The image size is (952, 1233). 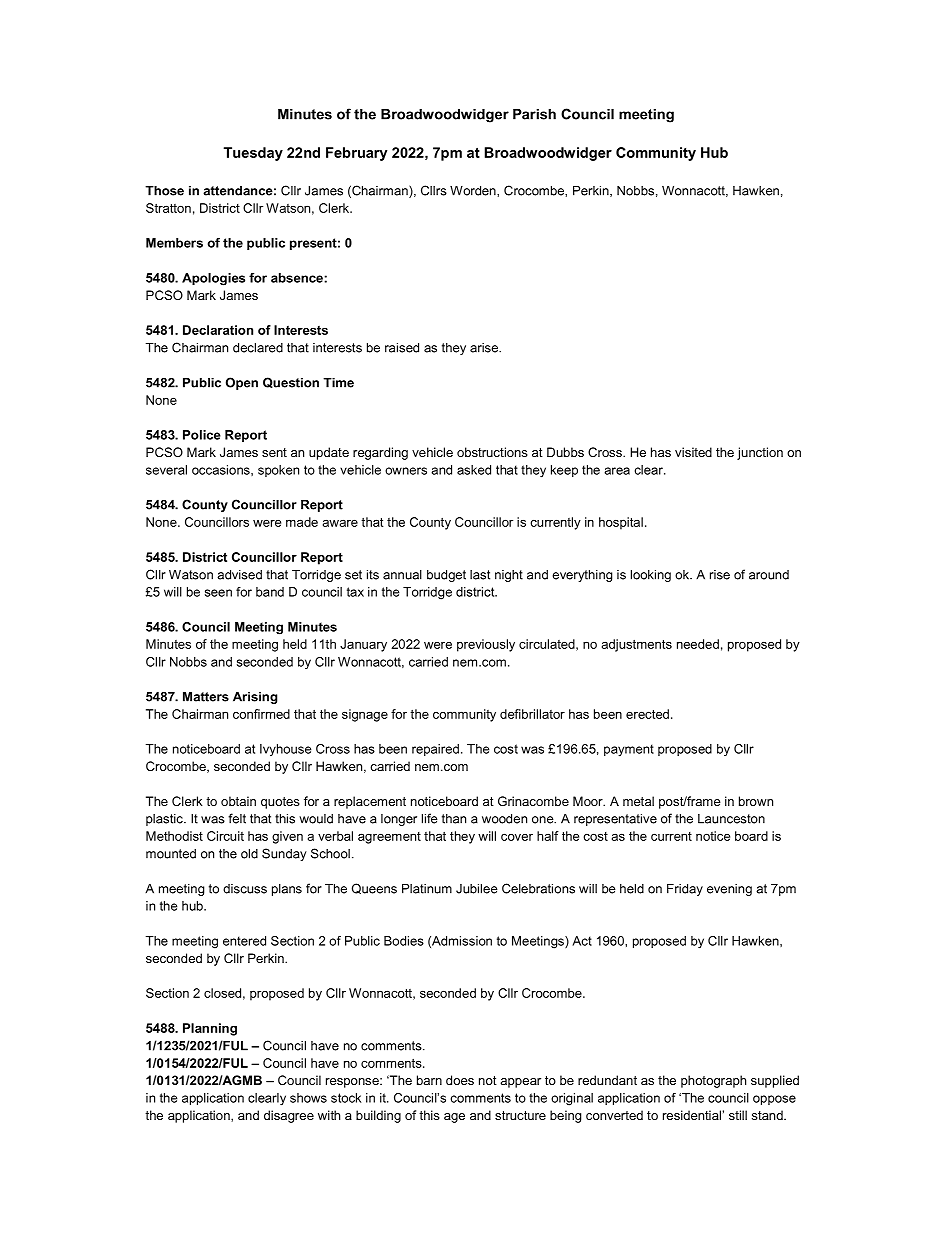 What do you see at coordinates (486, 645) in the screenshot?
I see `previously` at bounding box center [486, 645].
